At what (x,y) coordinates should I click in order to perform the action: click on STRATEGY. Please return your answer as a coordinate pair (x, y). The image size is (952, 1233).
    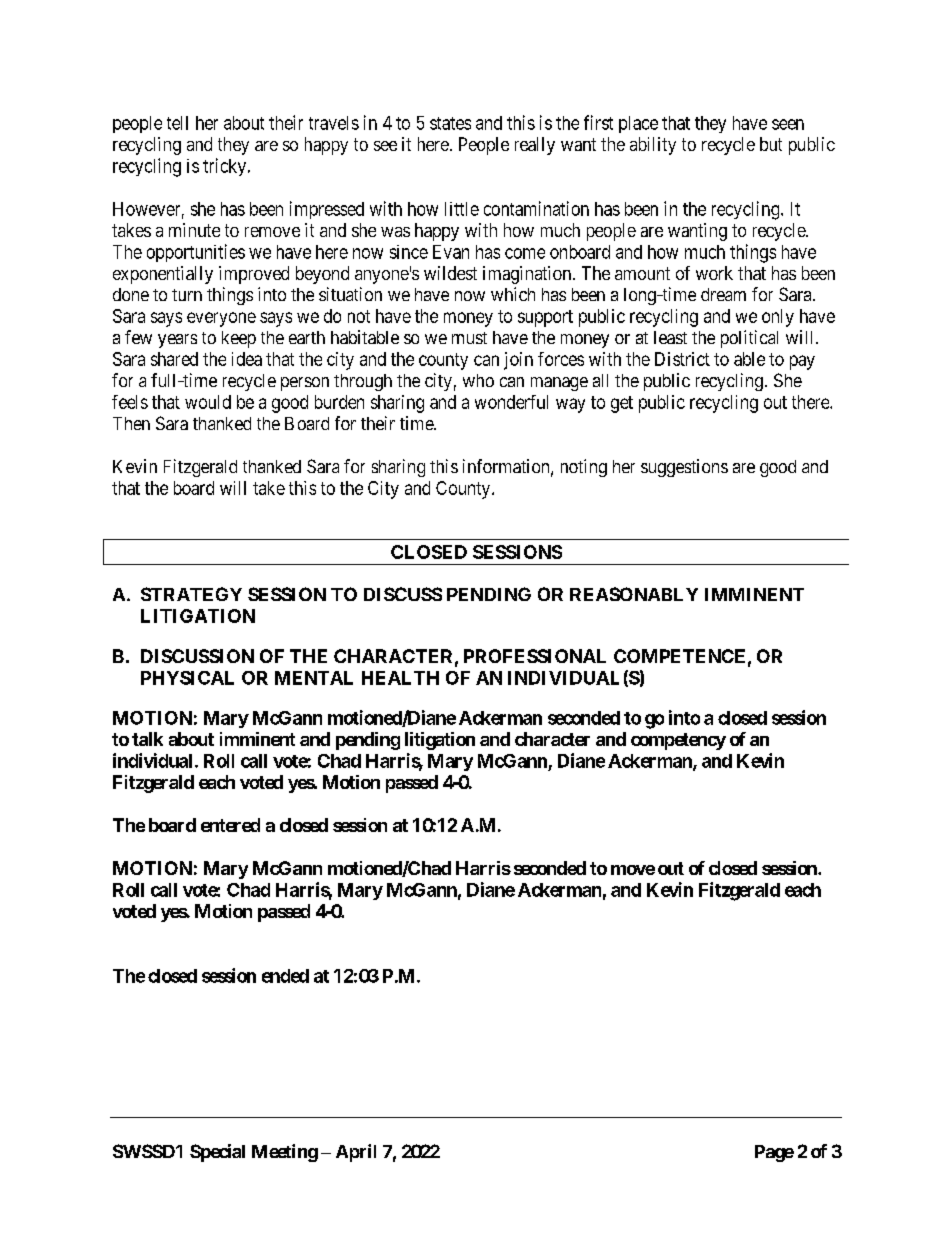
    Looking at the image, I should click on (191, 594).
